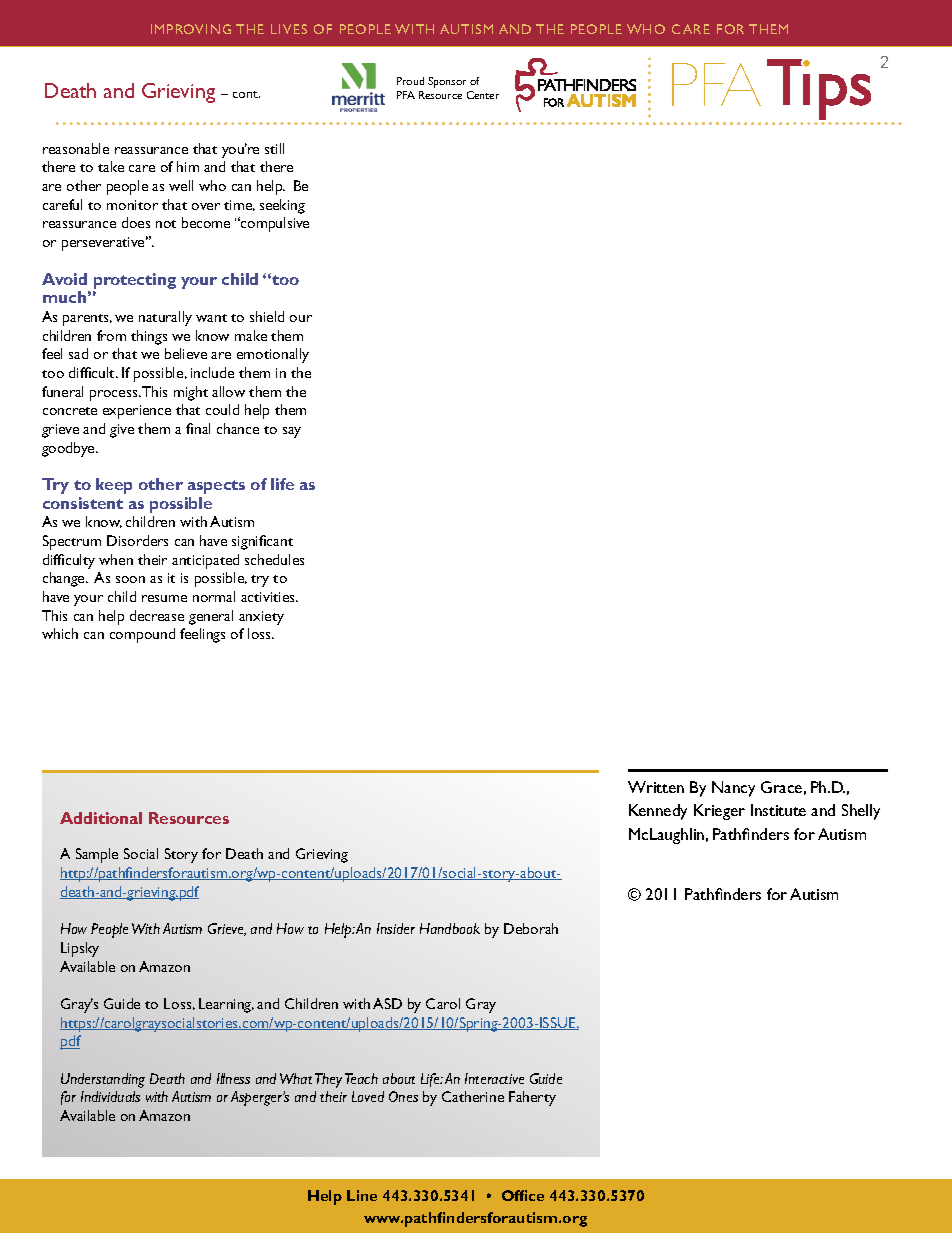 The height and width of the screenshot is (1233, 952). I want to click on Individuals, so click(110, 1096).
